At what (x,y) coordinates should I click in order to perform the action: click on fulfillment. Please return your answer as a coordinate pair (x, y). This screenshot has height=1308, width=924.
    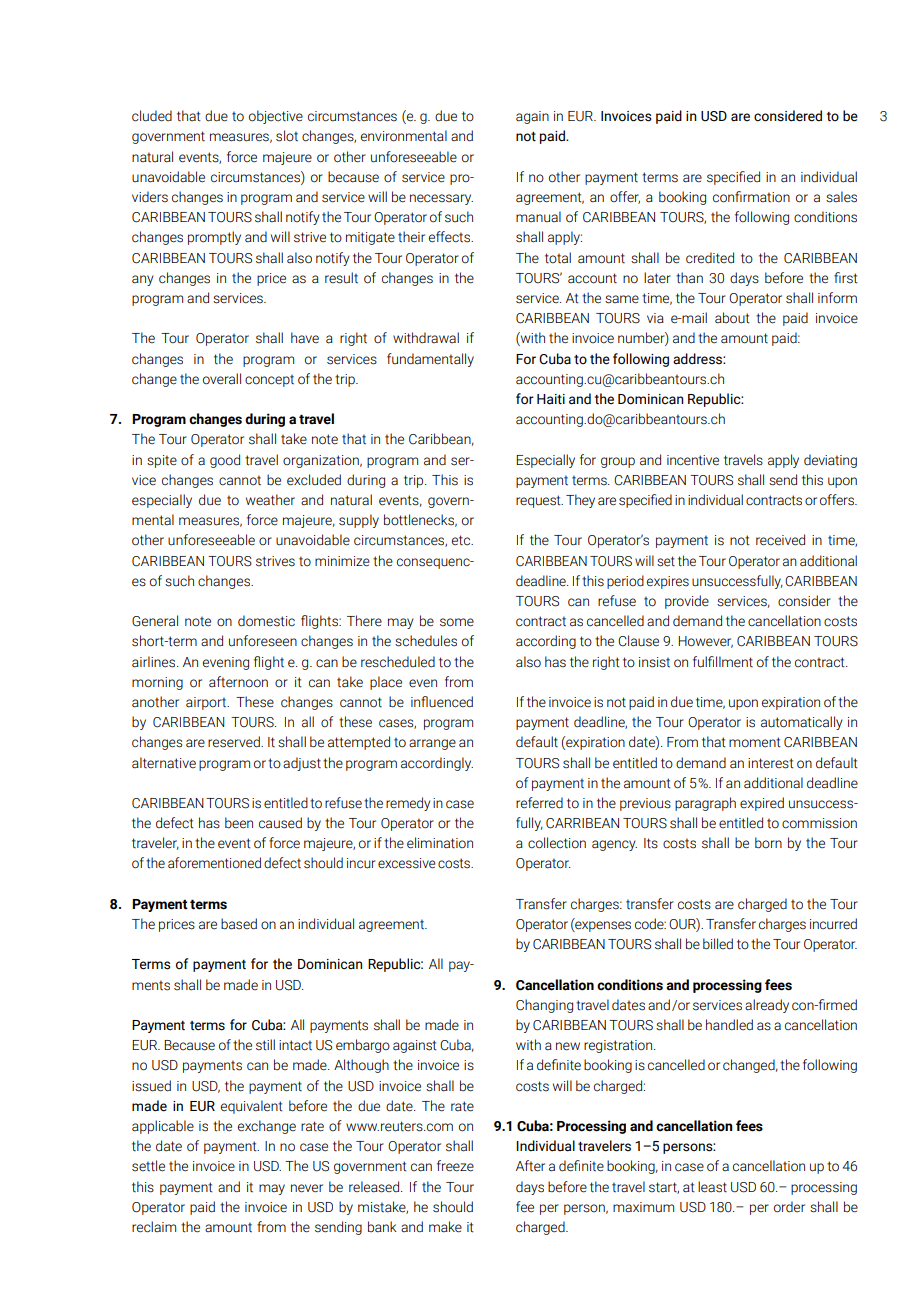
    Looking at the image, I should click on (723, 662).
